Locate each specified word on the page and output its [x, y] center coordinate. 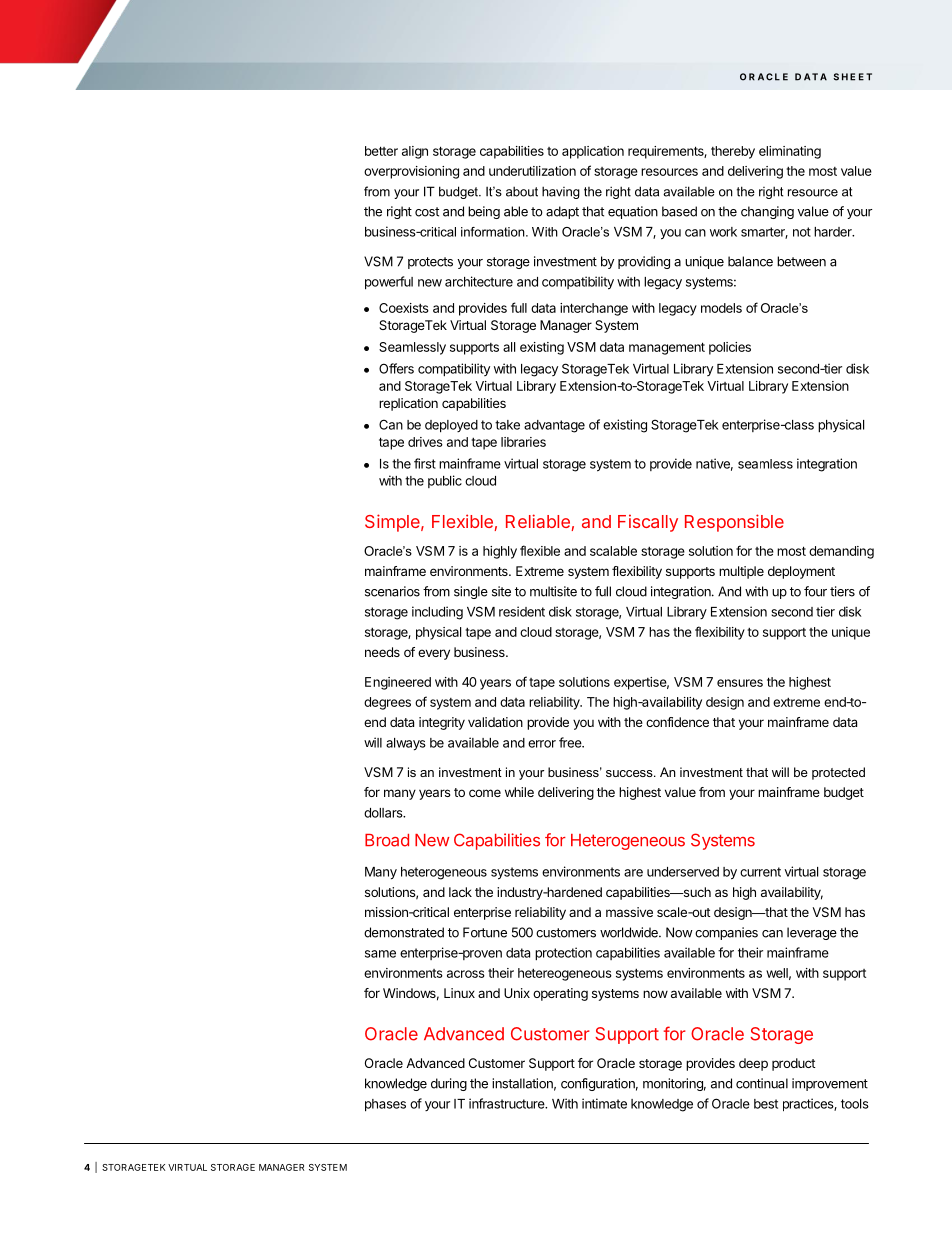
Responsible [734, 523]
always [406, 744]
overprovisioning [411, 172]
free [571, 742]
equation [633, 212]
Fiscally [648, 523]
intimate [604, 1103]
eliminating [790, 152]
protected [838, 773]
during [449, 1084]
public [445, 481]
